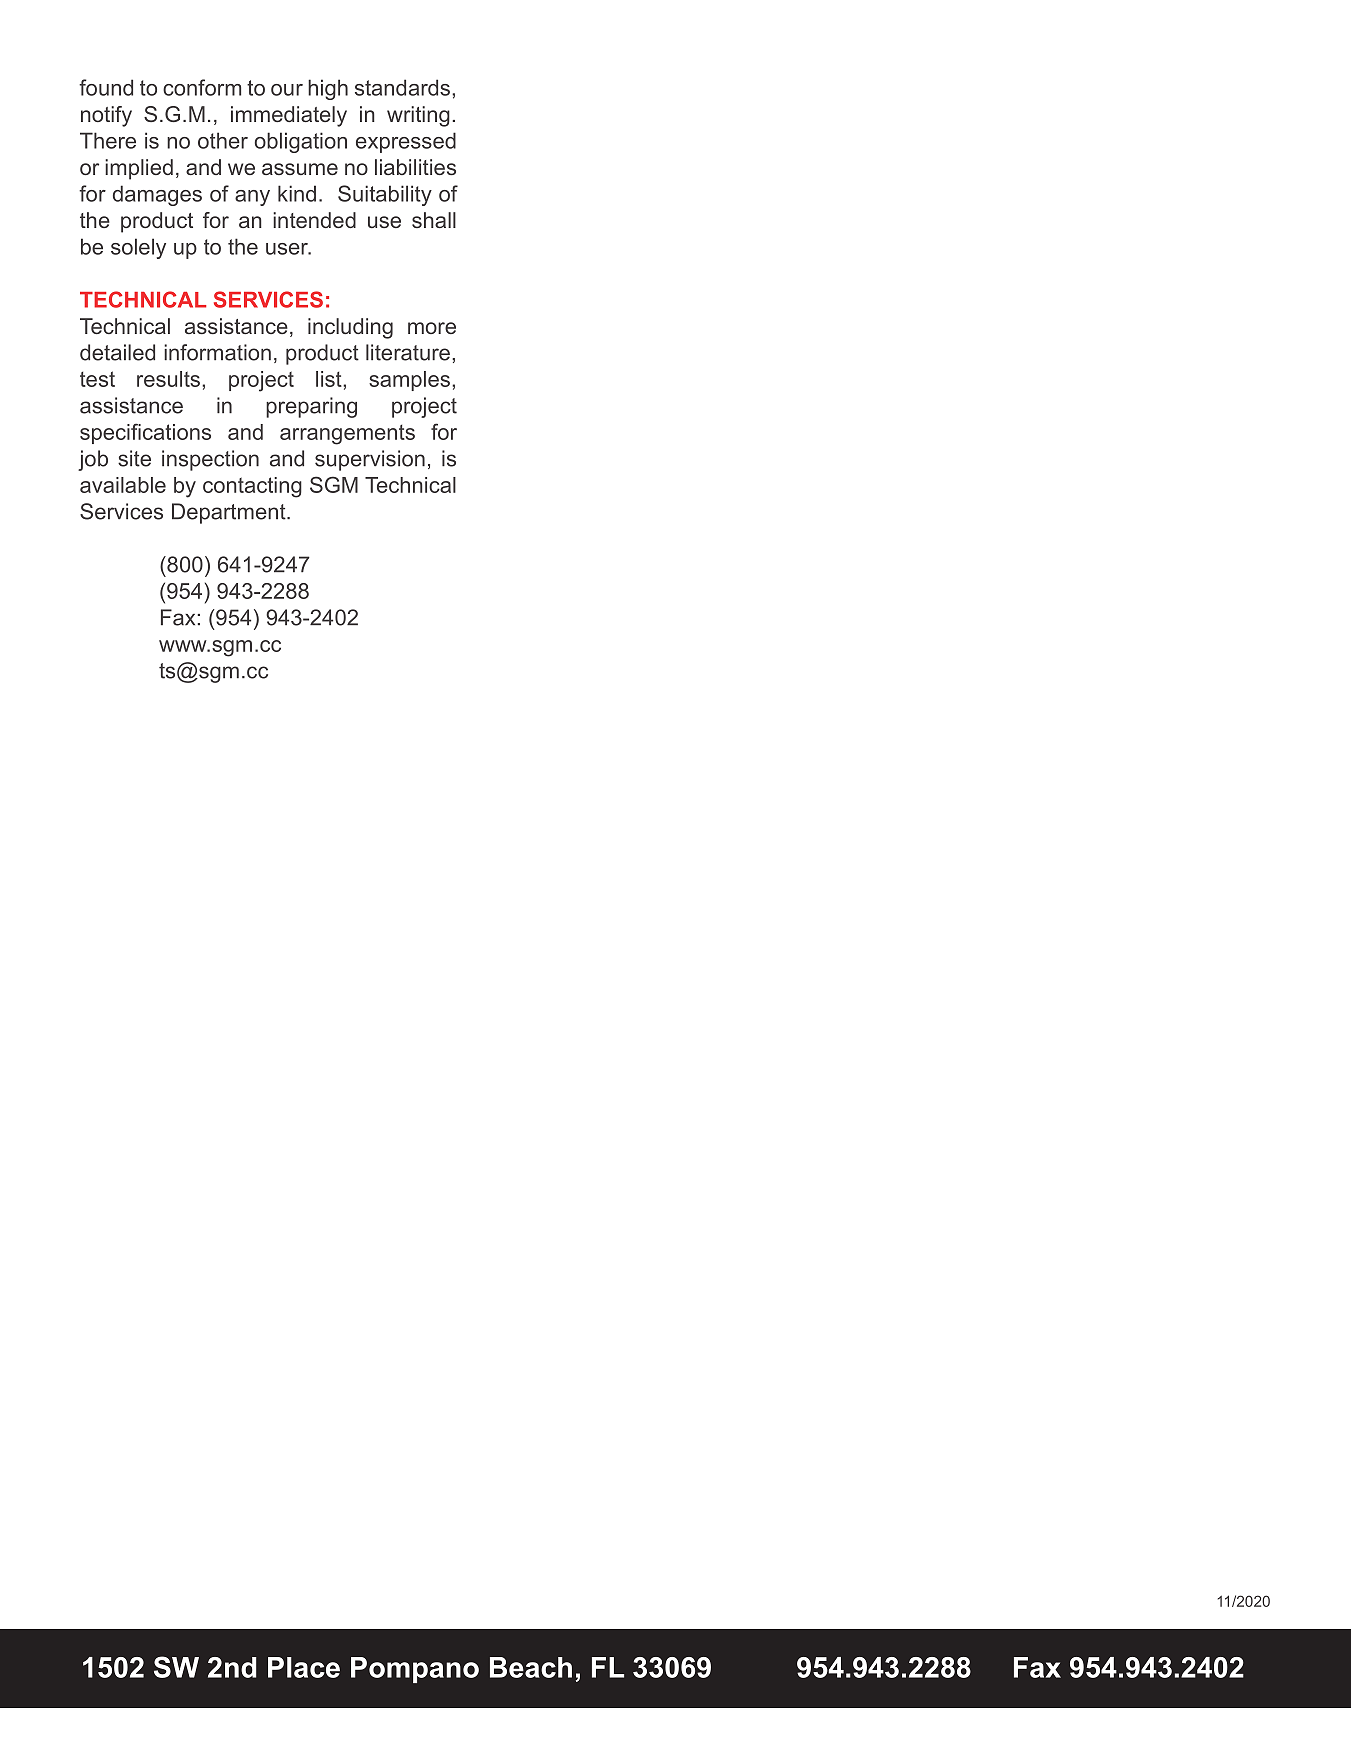 Image resolution: width=1351 pixels, height=1748 pixels. Describe the element at coordinates (531, 1667) in the page. I see `Beach` at that location.
